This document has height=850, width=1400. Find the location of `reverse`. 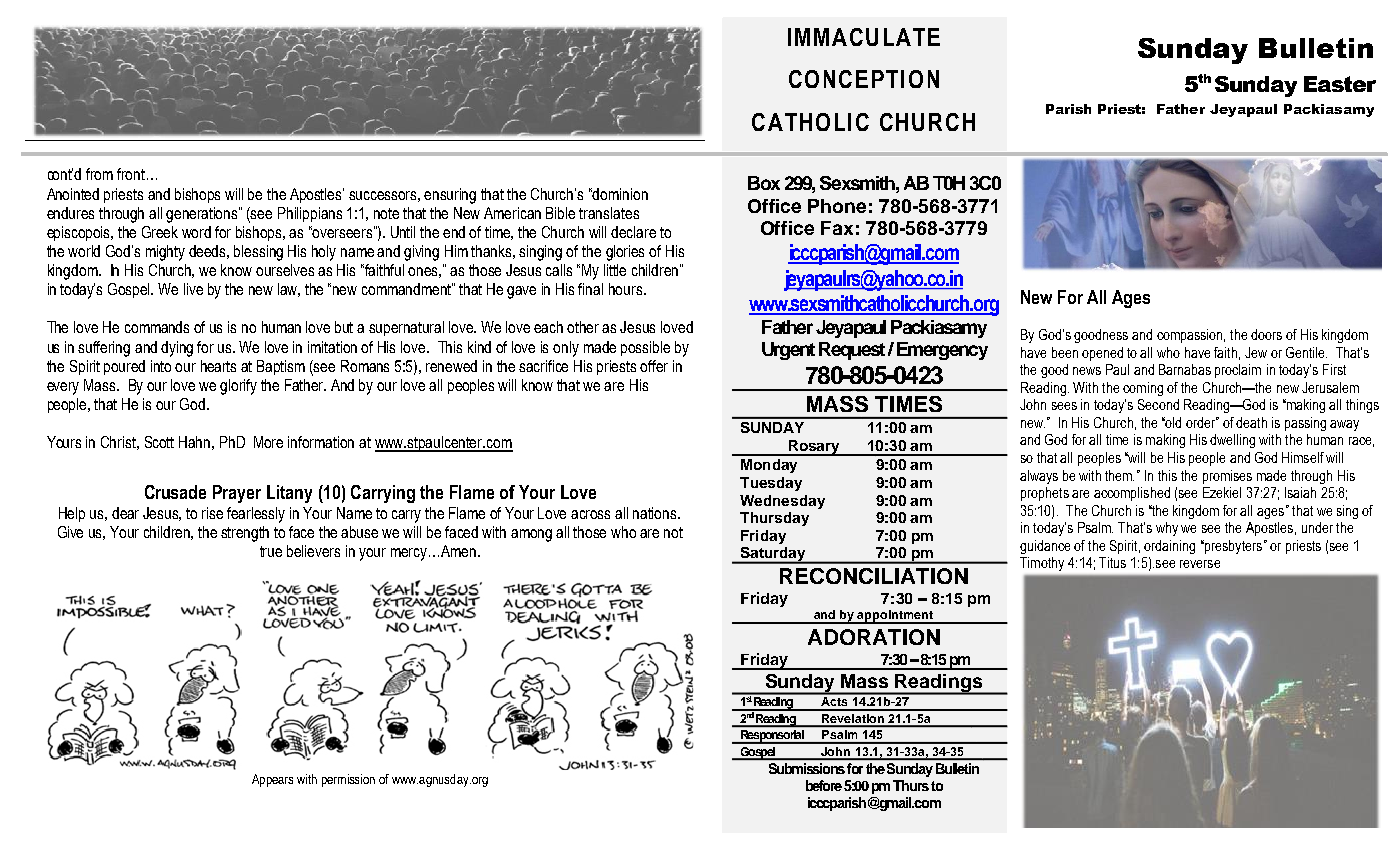

reverse is located at coordinates (1200, 564).
